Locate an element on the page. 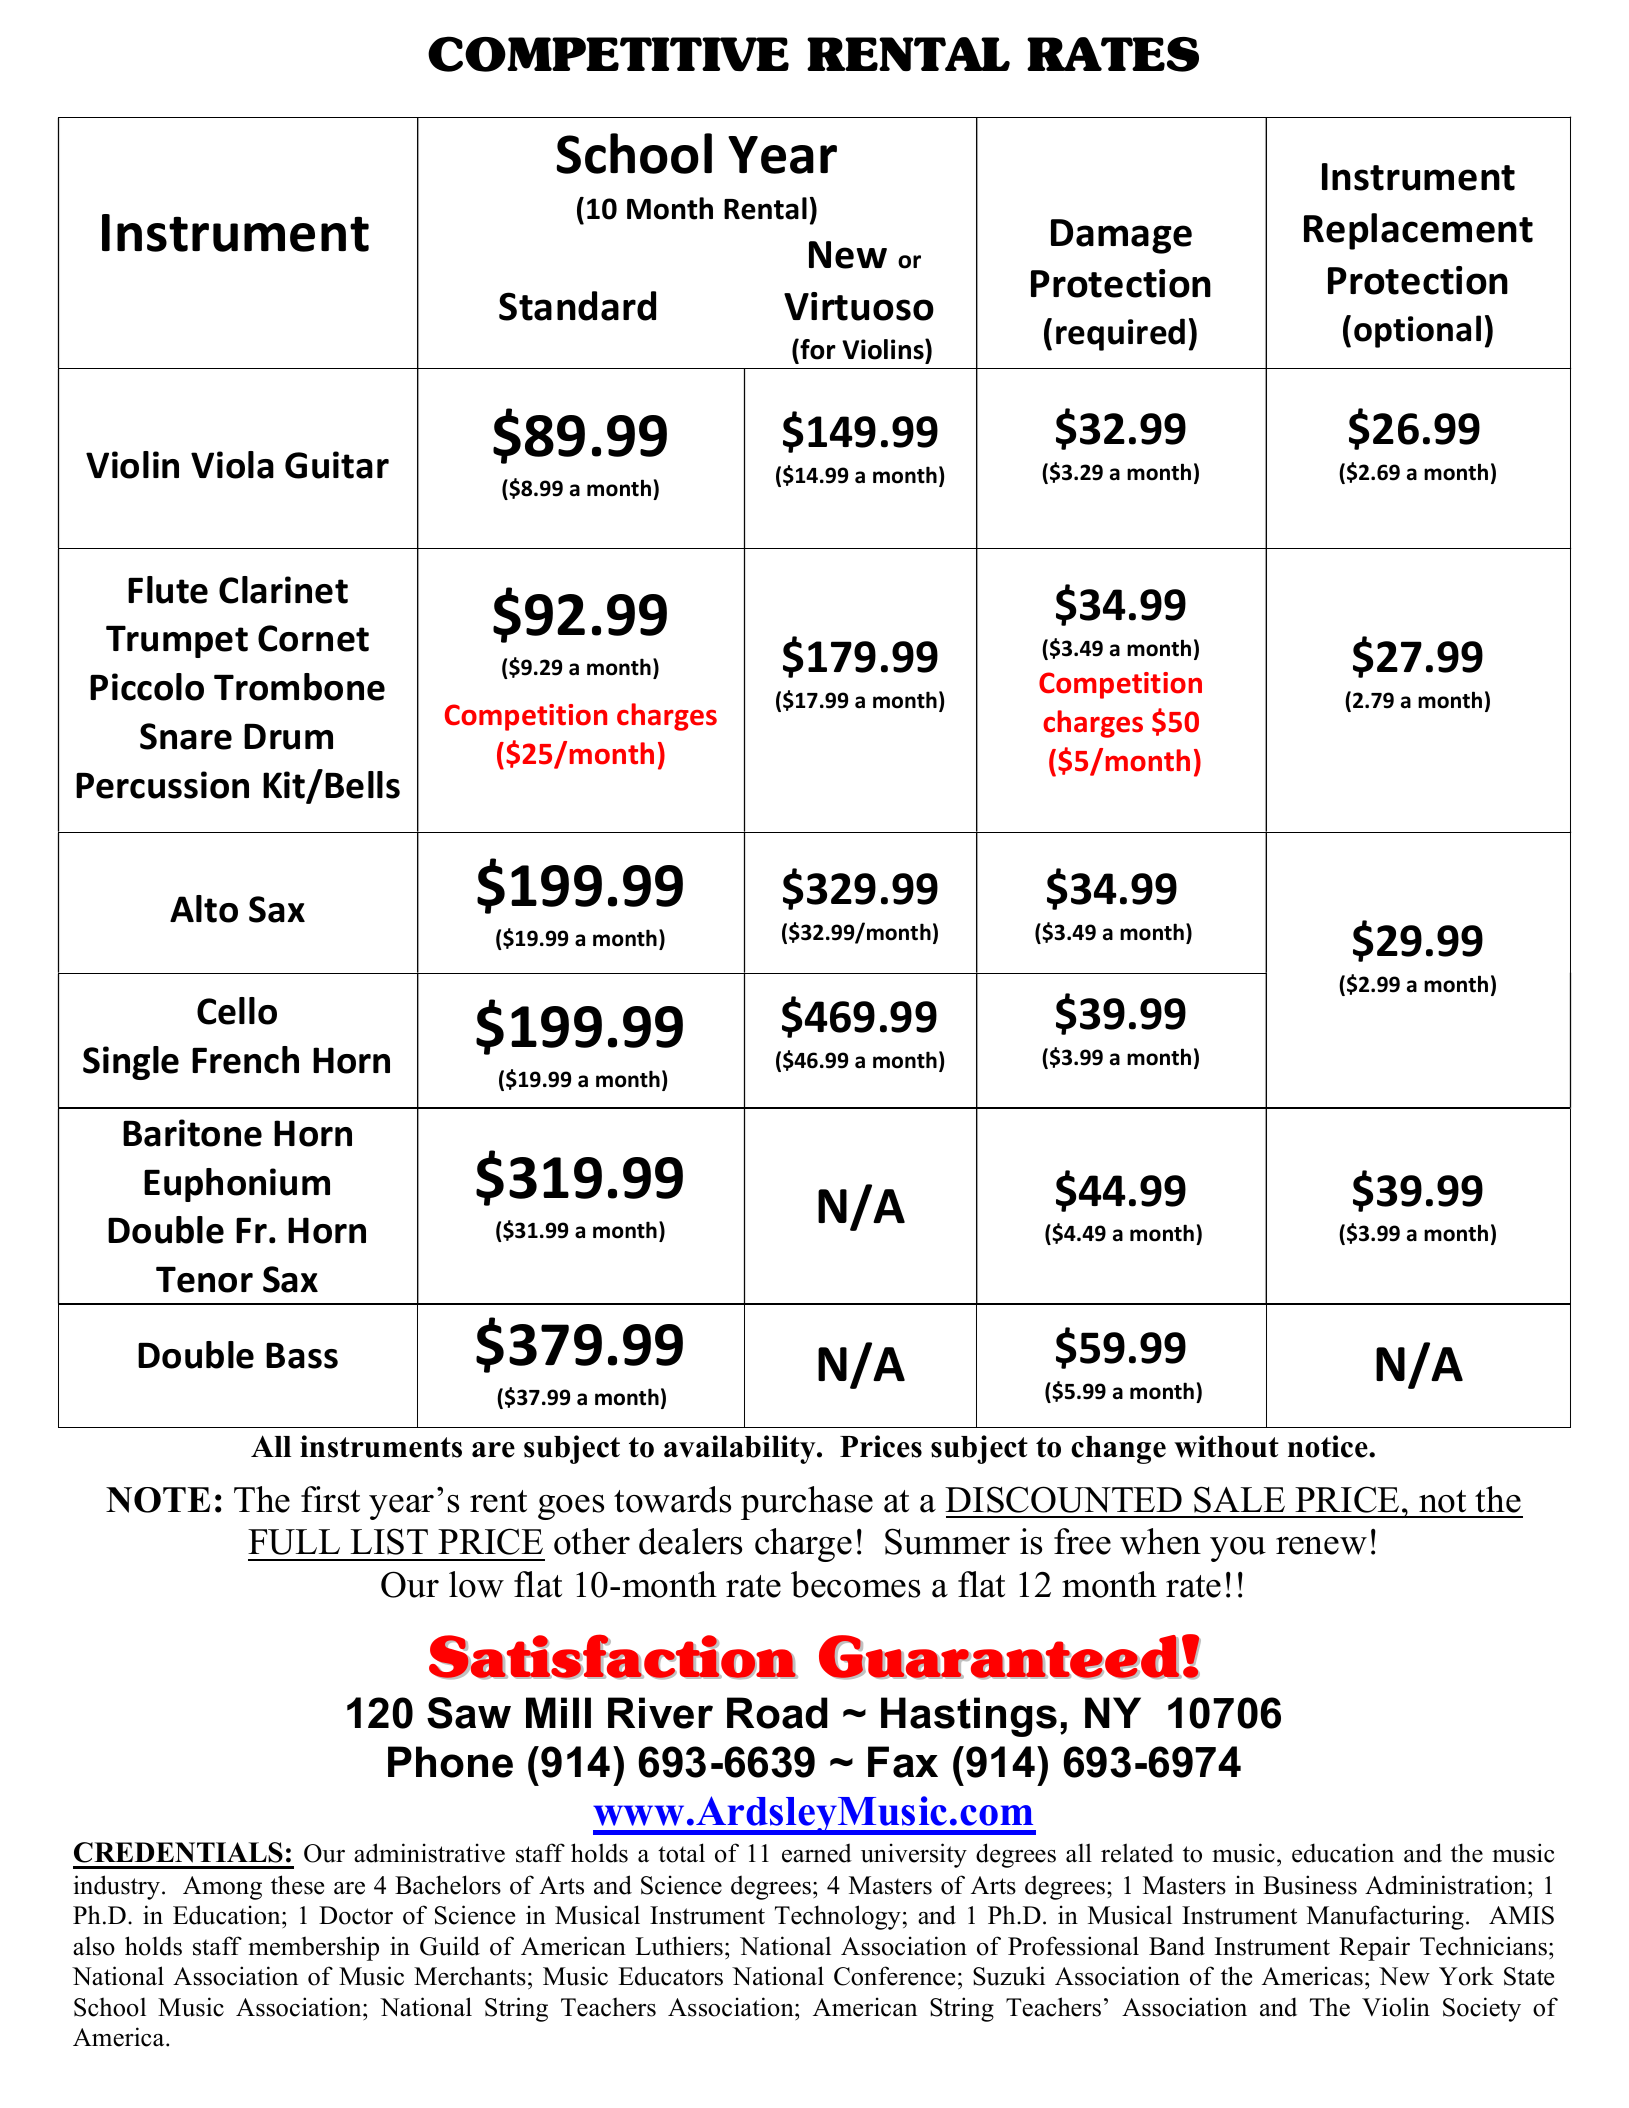 The image size is (1629, 2108). Cello is located at coordinates (237, 1011).
